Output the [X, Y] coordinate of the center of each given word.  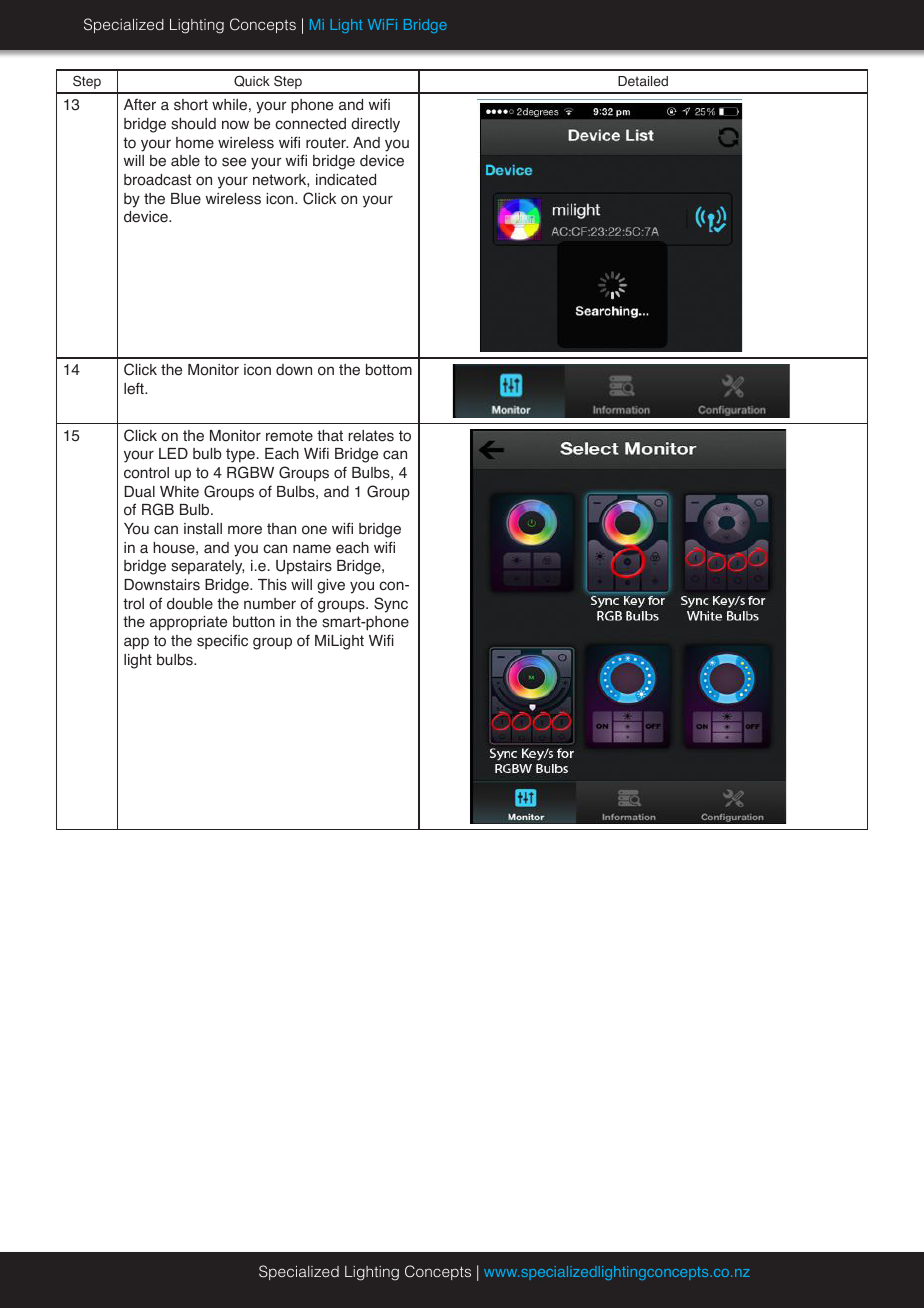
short [191, 105]
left [135, 388]
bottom [389, 370]
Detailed [643, 81]
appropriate [188, 623]
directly [375, 125]
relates [371, 436]
